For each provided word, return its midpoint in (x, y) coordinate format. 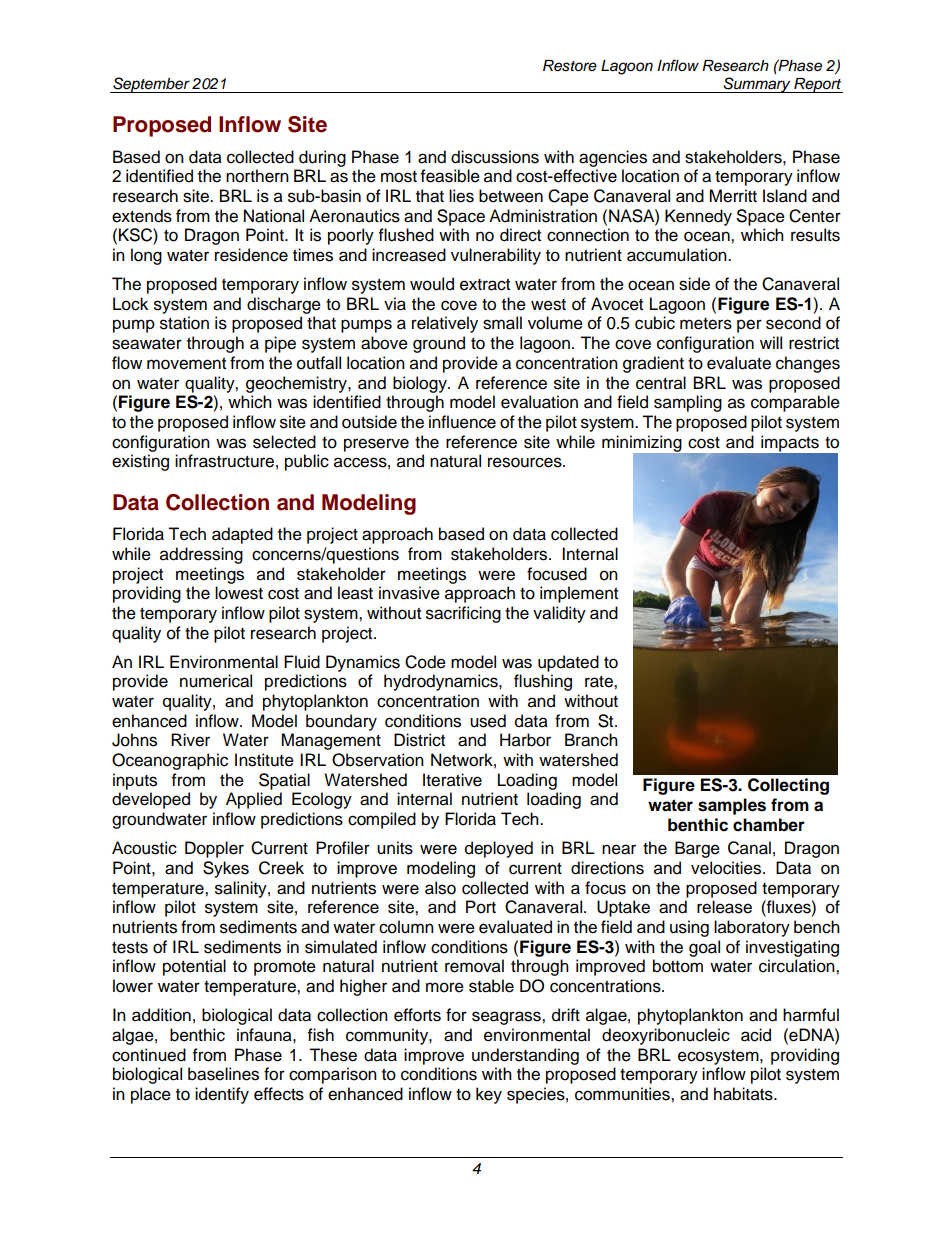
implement (579, 594)
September (151, 85)
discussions (495, 157)
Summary (757, 85)
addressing (201, 555)
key (489, 1095)
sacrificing (463, 614)
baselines (223, 1074)
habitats (744, 1094)
